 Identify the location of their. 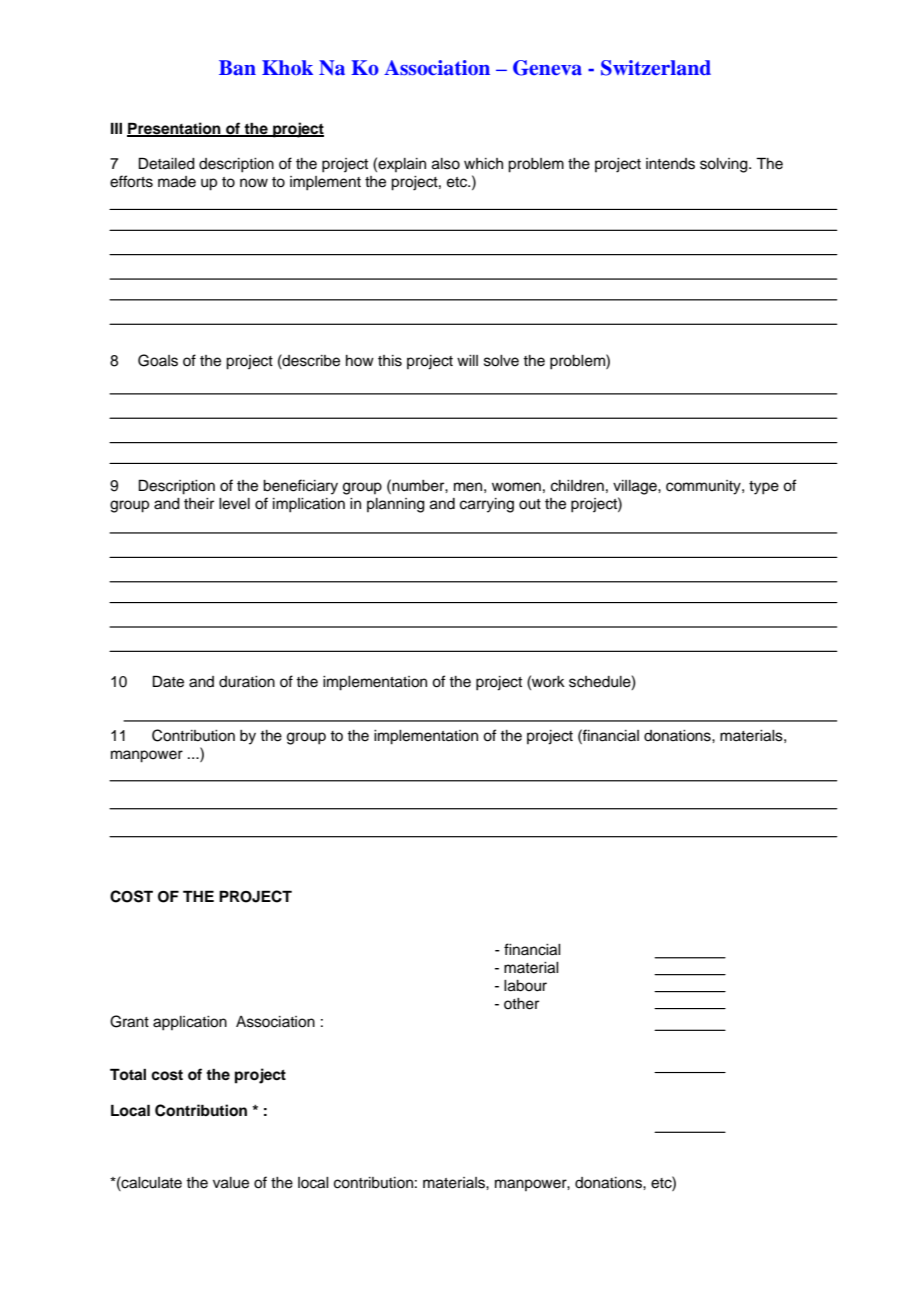
(199, 504).
